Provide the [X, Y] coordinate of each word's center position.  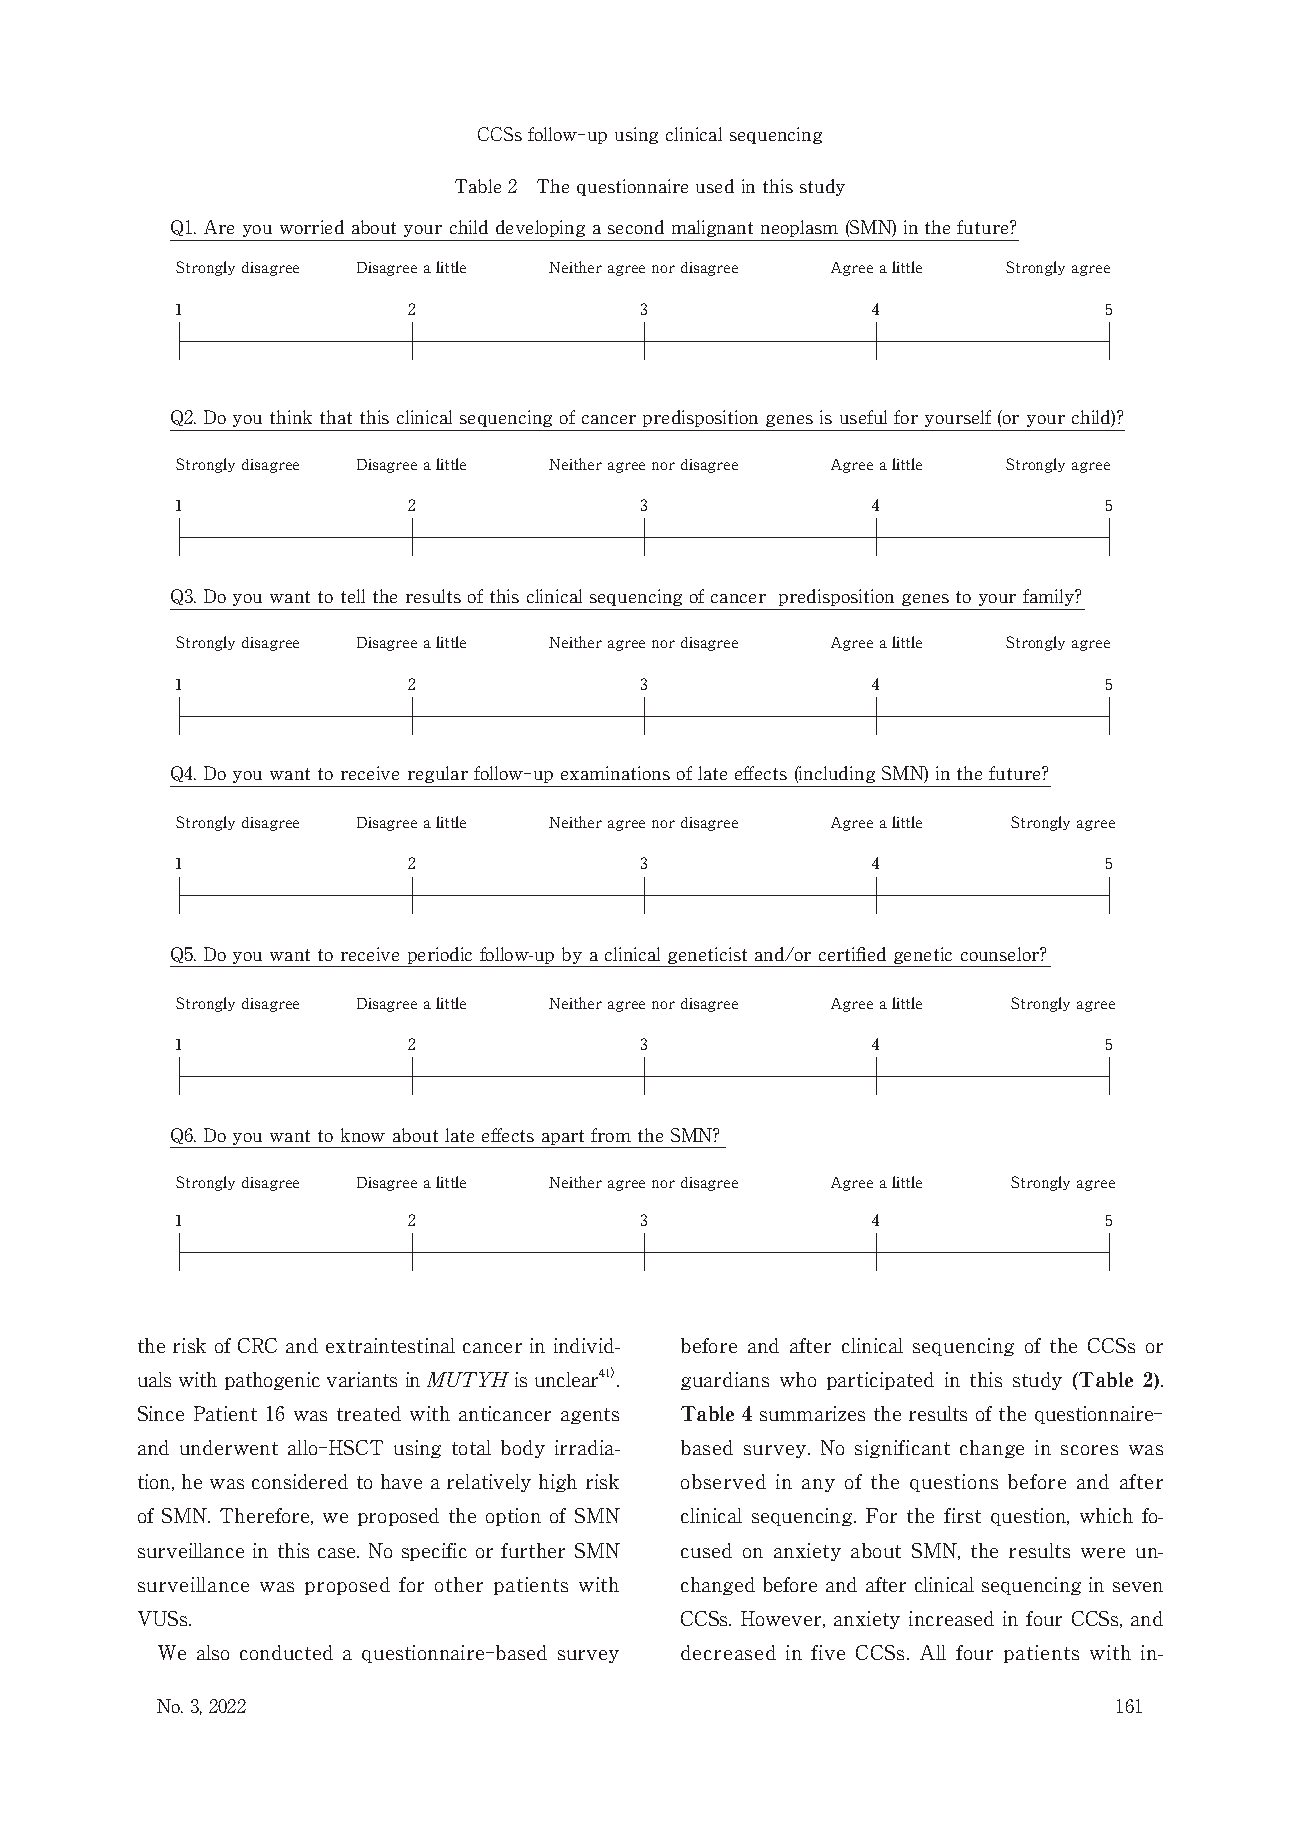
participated [880, 1381]
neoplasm [799, 228]
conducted [286, 1652]
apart [564, 1139]
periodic [440, 957]
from [611, 1135]
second [636, 227]
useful [863, 417]
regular [438, 774]
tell [353, 596]
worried [312, 227]
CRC [257, 1345]
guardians [725, 1381]
